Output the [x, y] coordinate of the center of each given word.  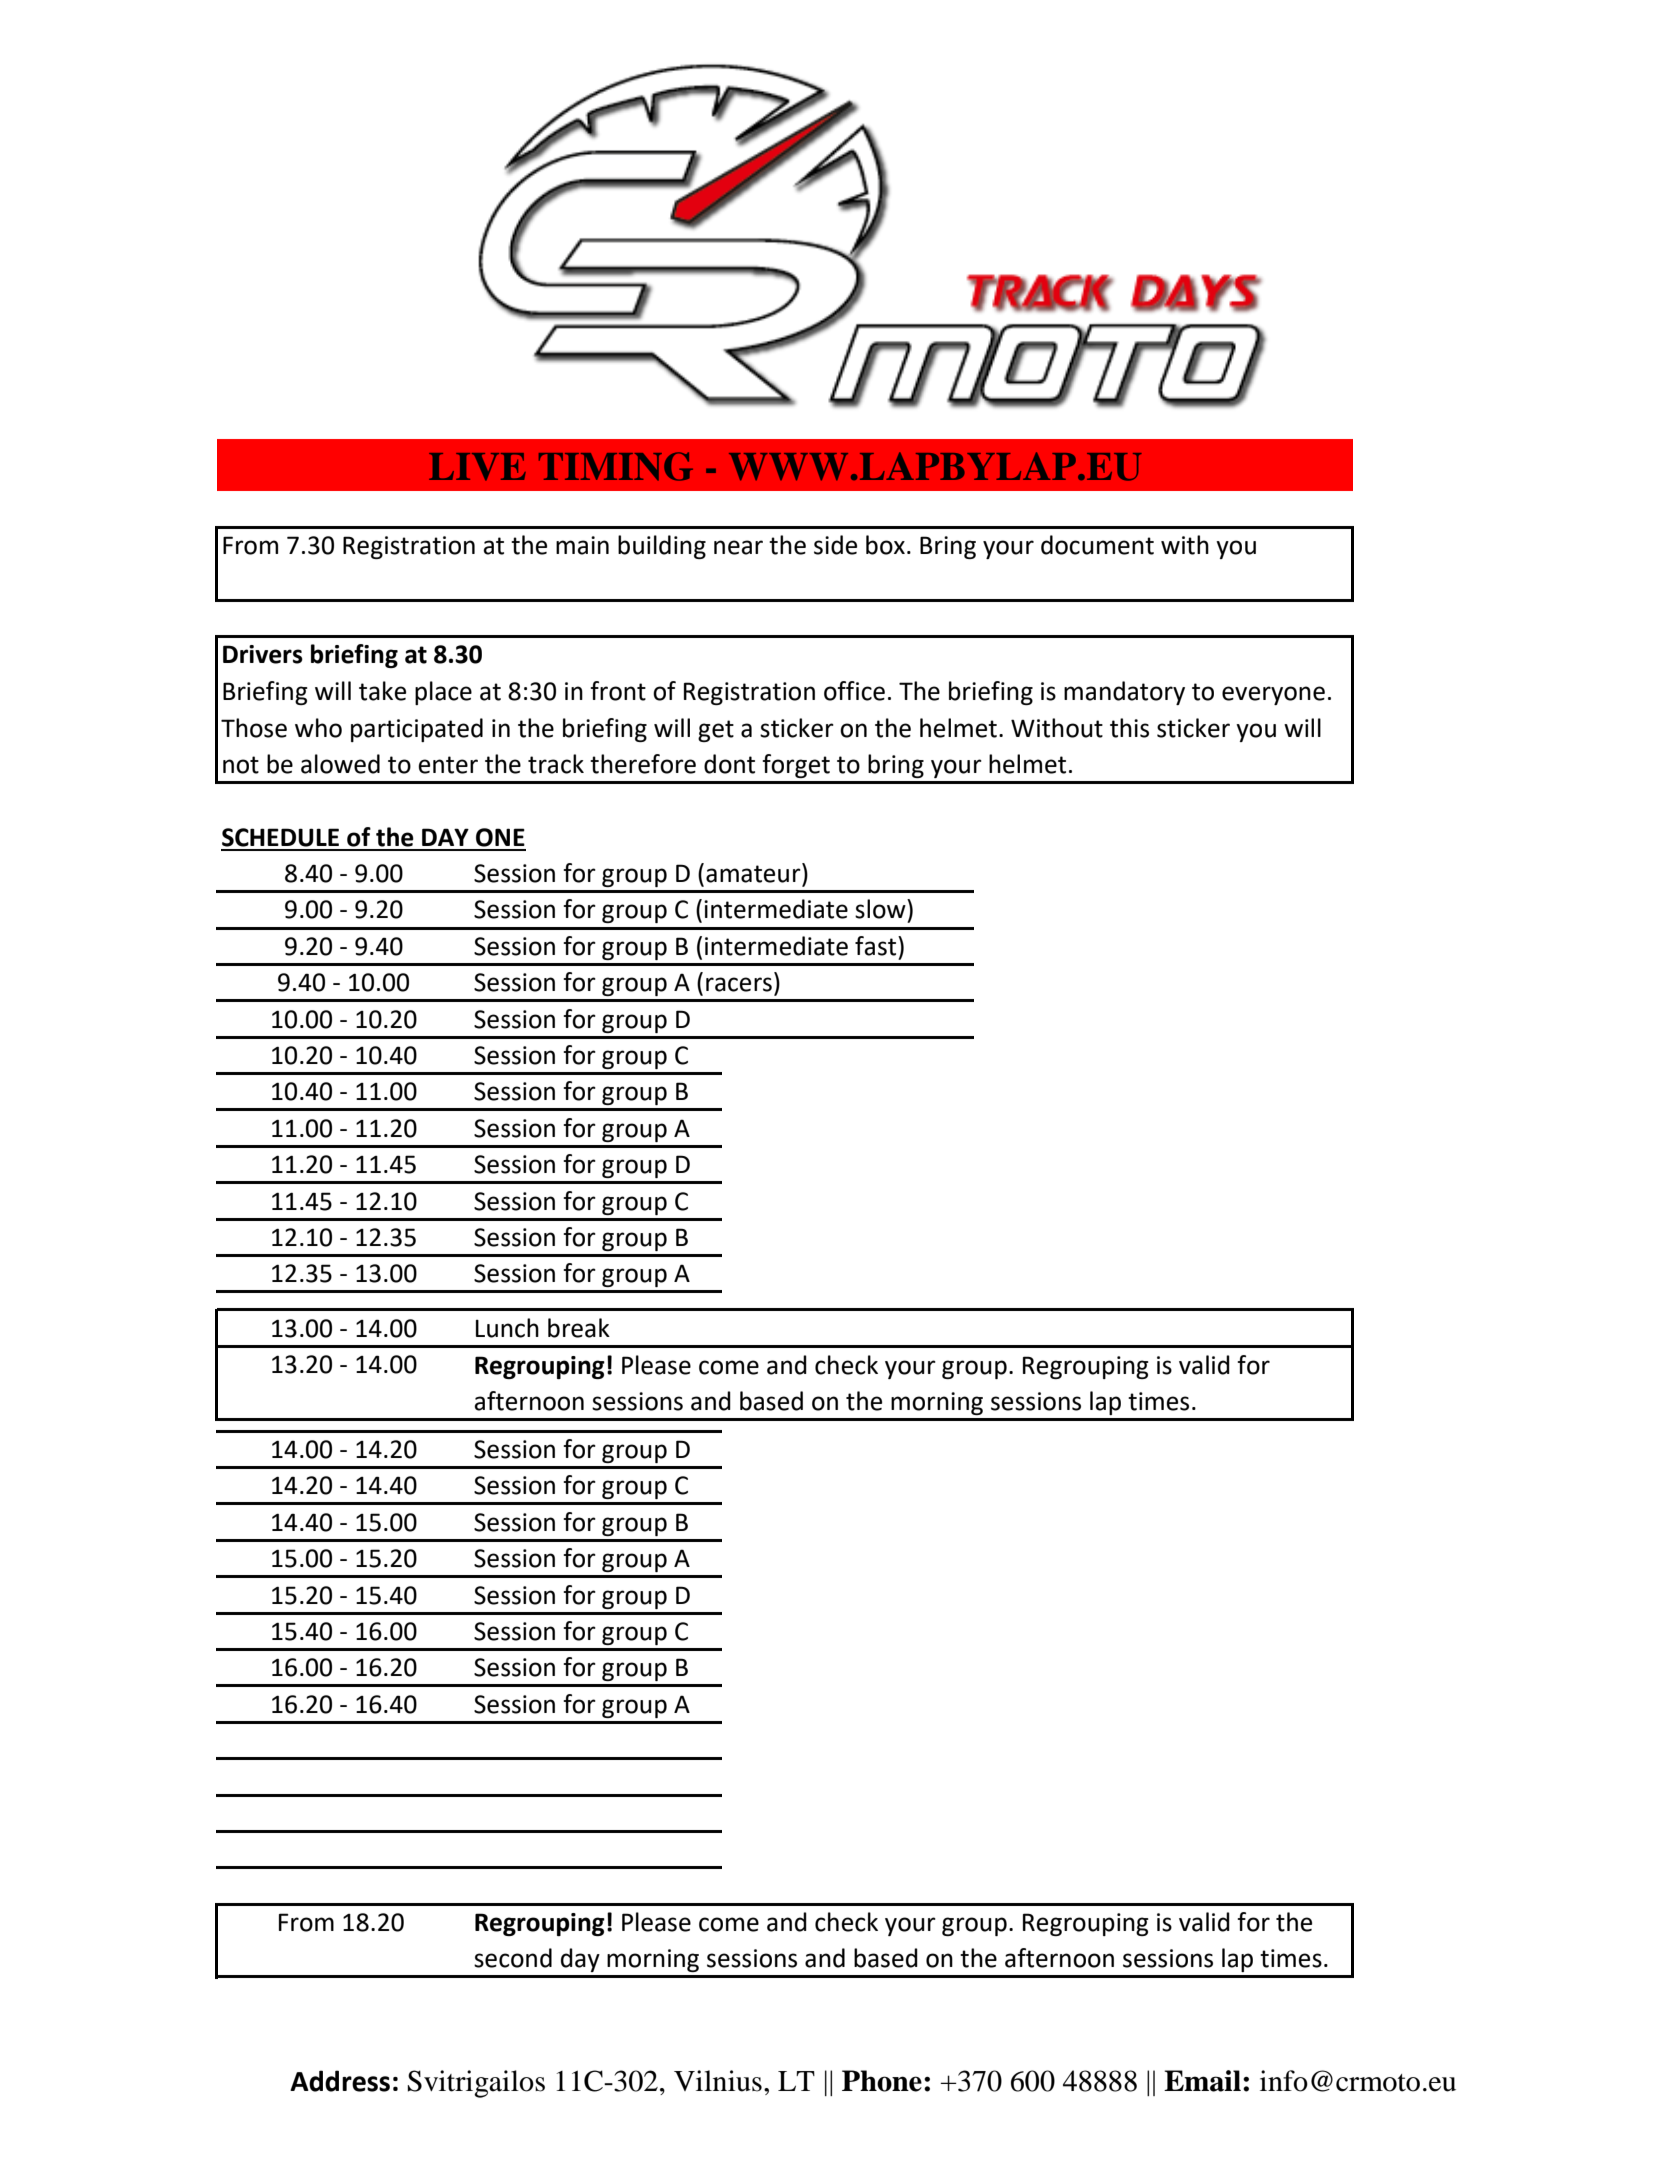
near [738, 547]
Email [1202, 2081]
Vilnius [718, 2081]
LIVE [477, 467]
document [1097, 545]
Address [340, 2081]
